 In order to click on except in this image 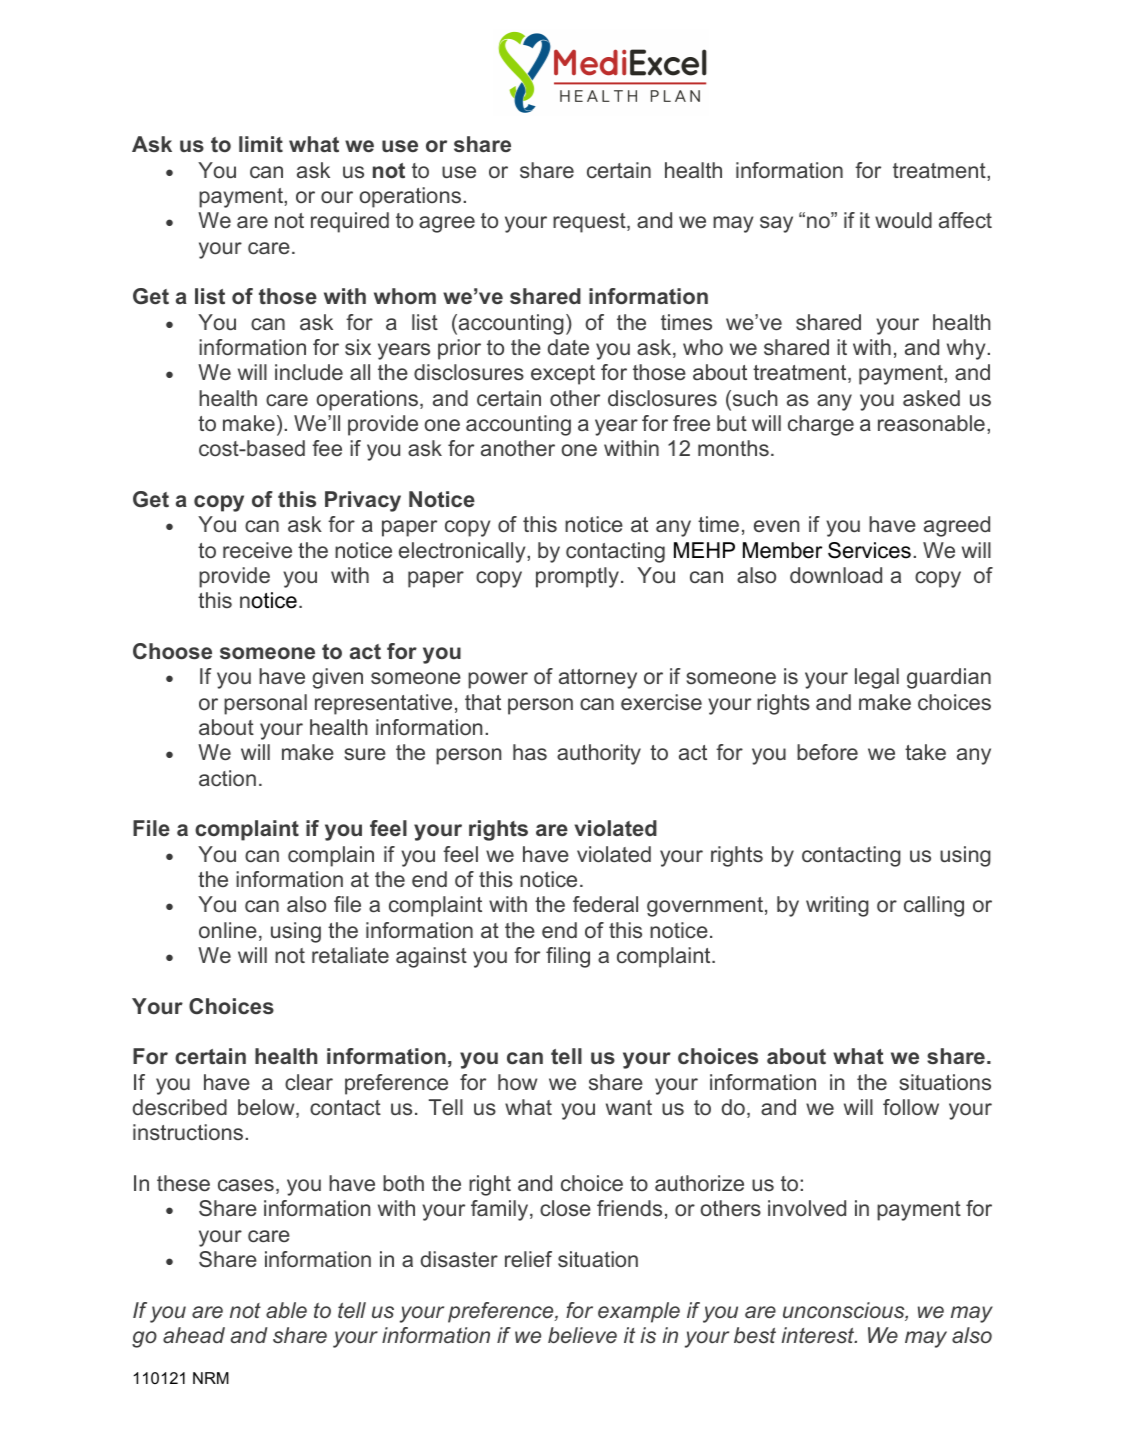, I will do `click(563, 375)`.
